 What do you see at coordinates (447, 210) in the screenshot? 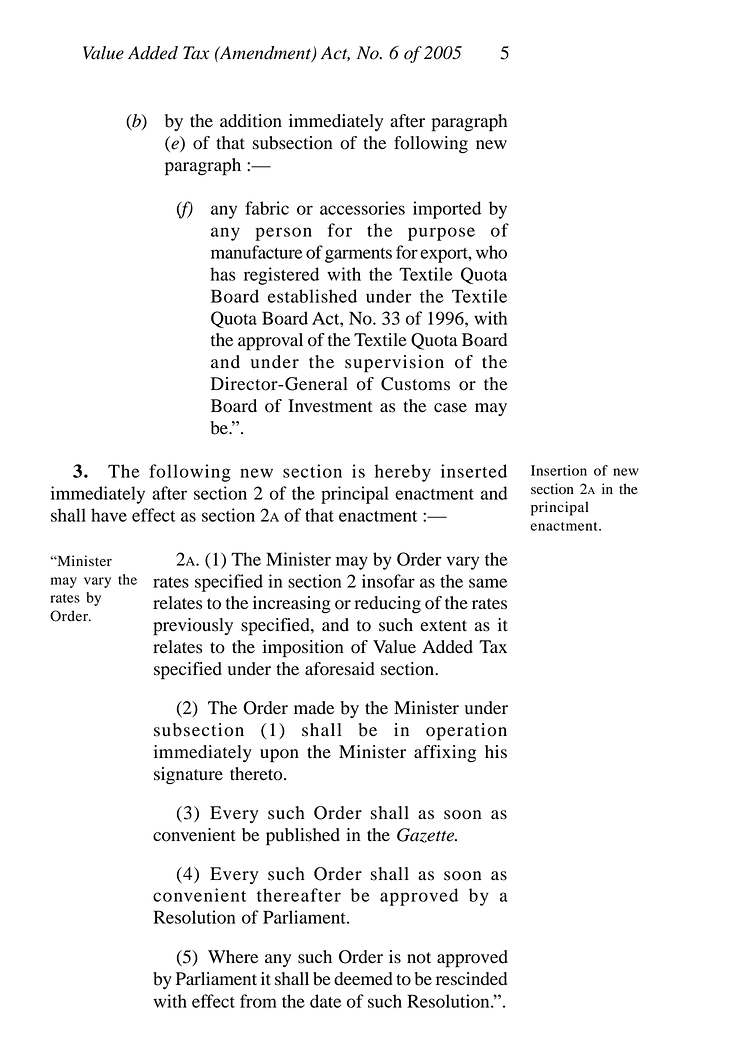
I see `imported` at bounding box center [447, 210].
